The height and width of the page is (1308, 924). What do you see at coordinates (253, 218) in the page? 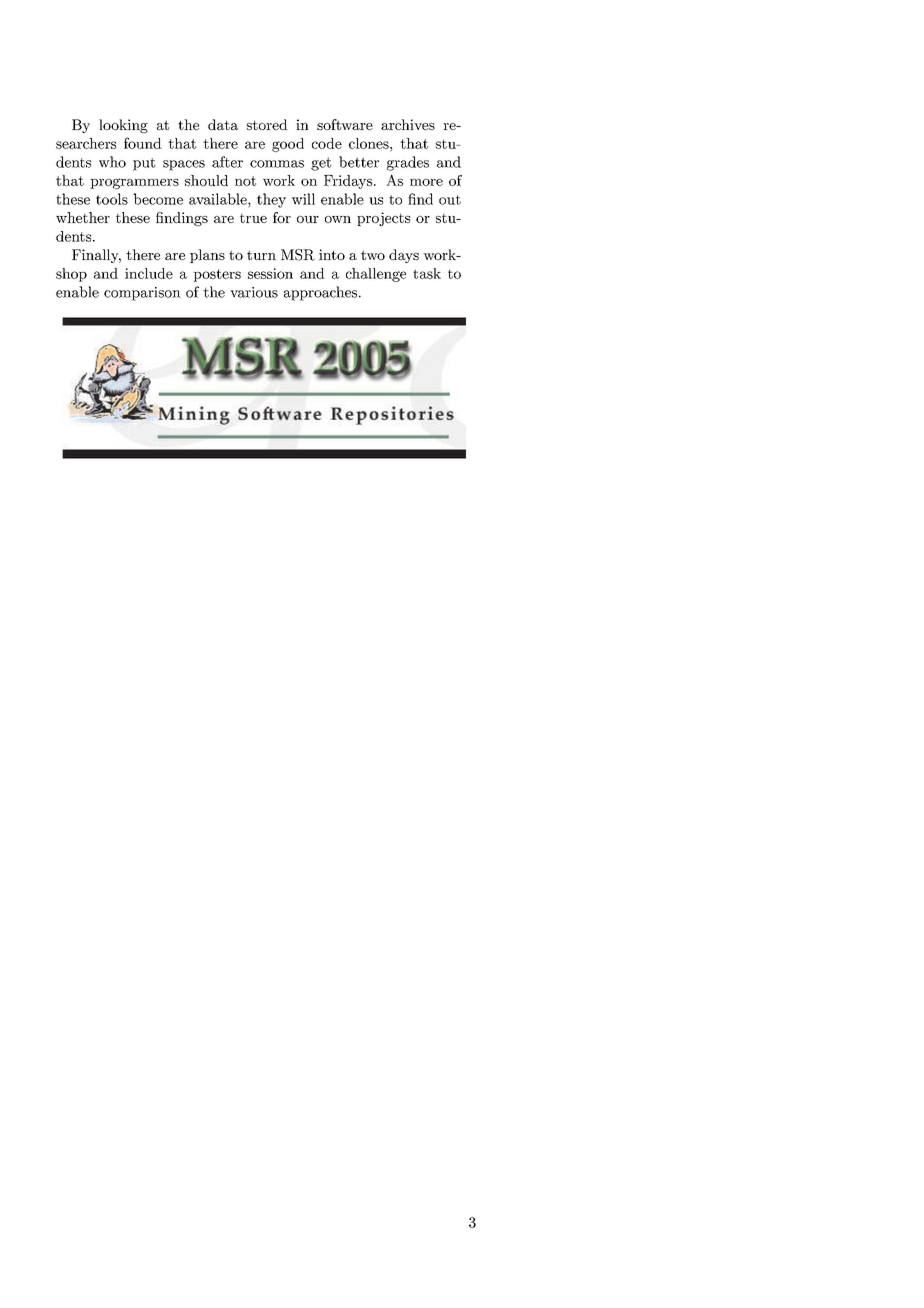
I see `true` at bounding box center [253, 218].
